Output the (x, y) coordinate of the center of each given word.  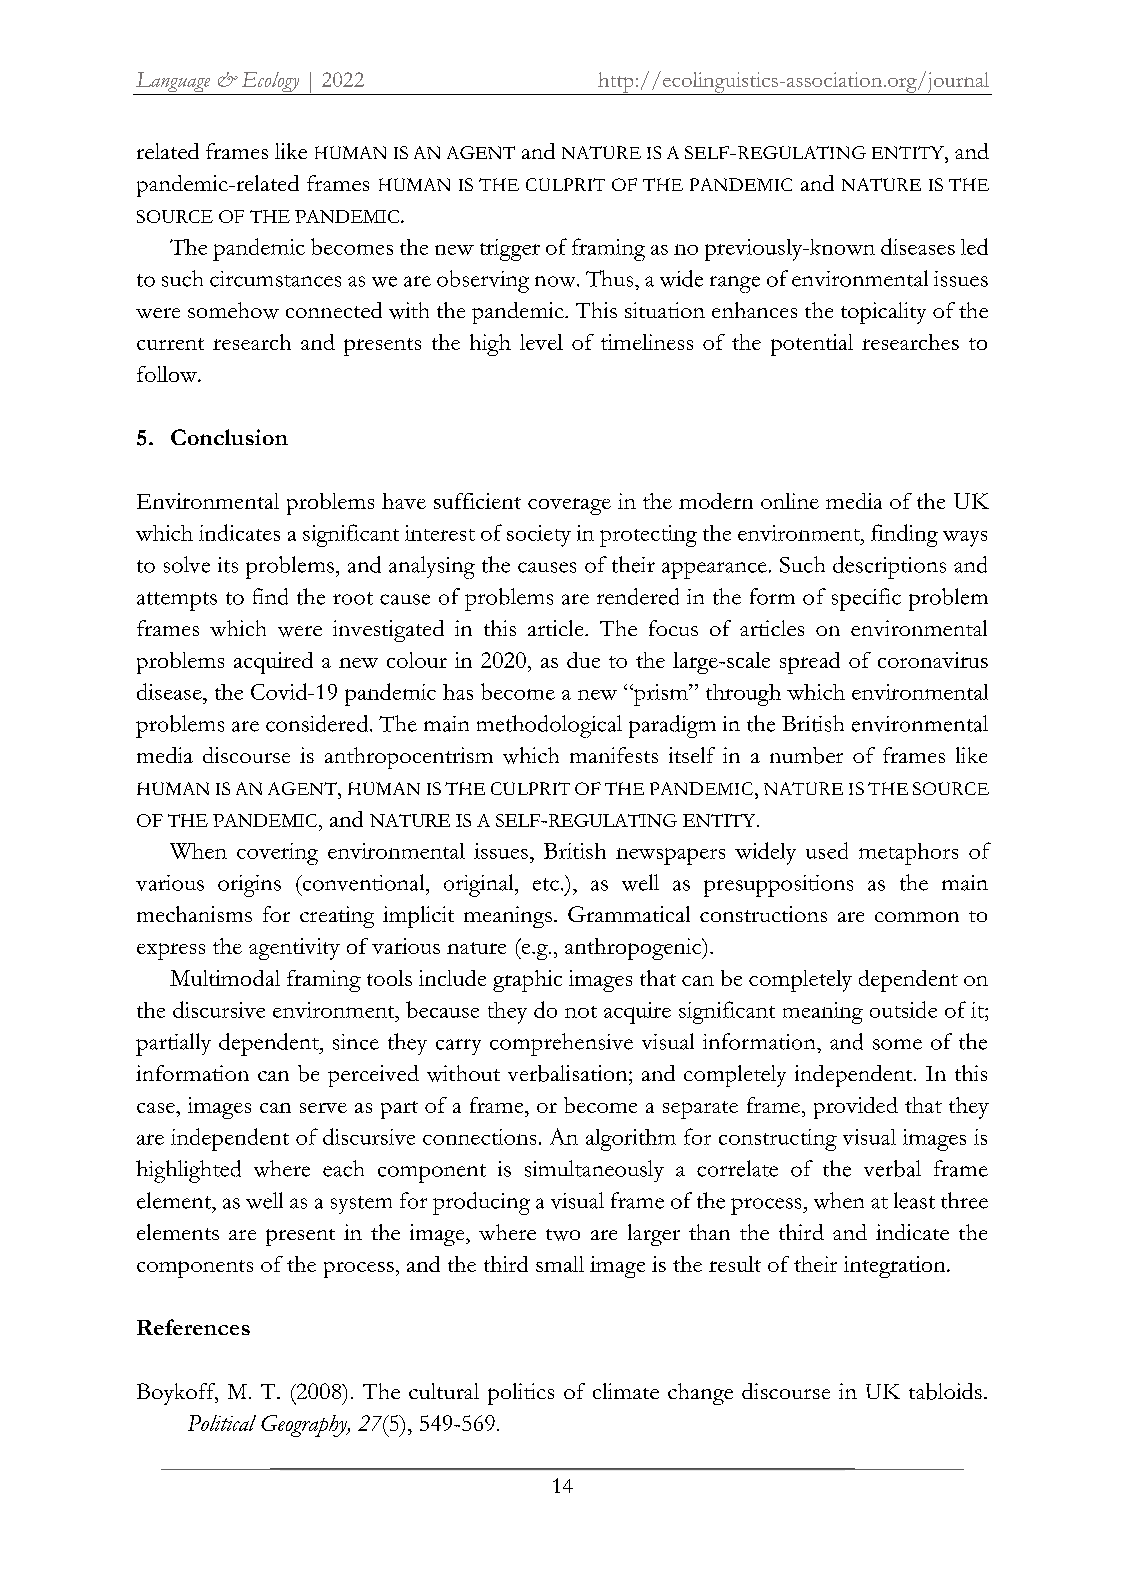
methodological (549, 726)
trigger (510, 250)
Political (222, 1423)
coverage (569, 506)
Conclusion (229, 437)
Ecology (270, 83)
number (806, 755)
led (974, 246)
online (790, 501)
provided (856, 1108)
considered (318, 723)
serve (323, 1108)
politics (521, 1394)
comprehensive (561, 1044)
